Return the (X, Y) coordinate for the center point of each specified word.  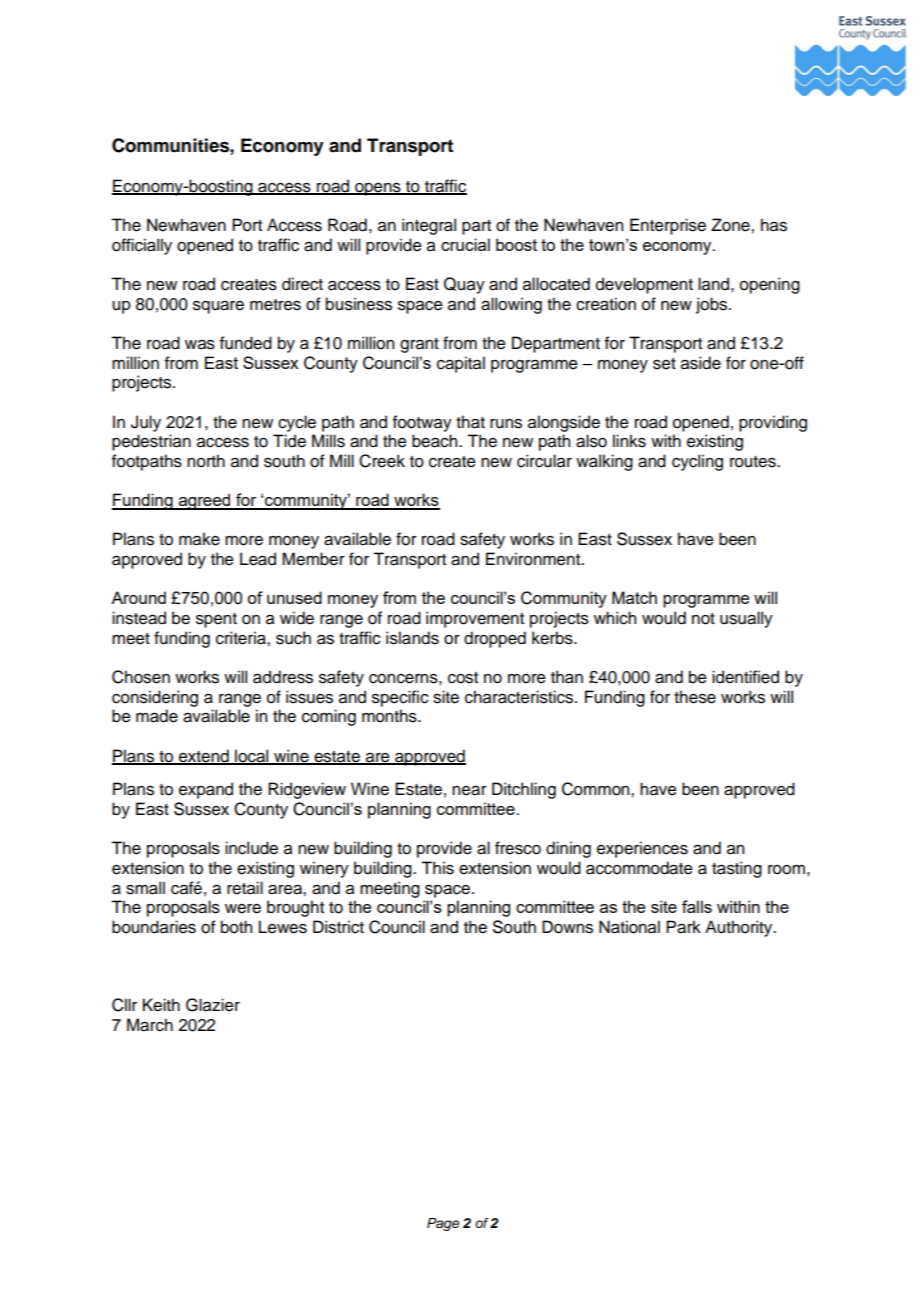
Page (443, 1224)
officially (142, 246)
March (150, 1025)
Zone (731, 225)
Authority (740, 928)
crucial (465, 244)
